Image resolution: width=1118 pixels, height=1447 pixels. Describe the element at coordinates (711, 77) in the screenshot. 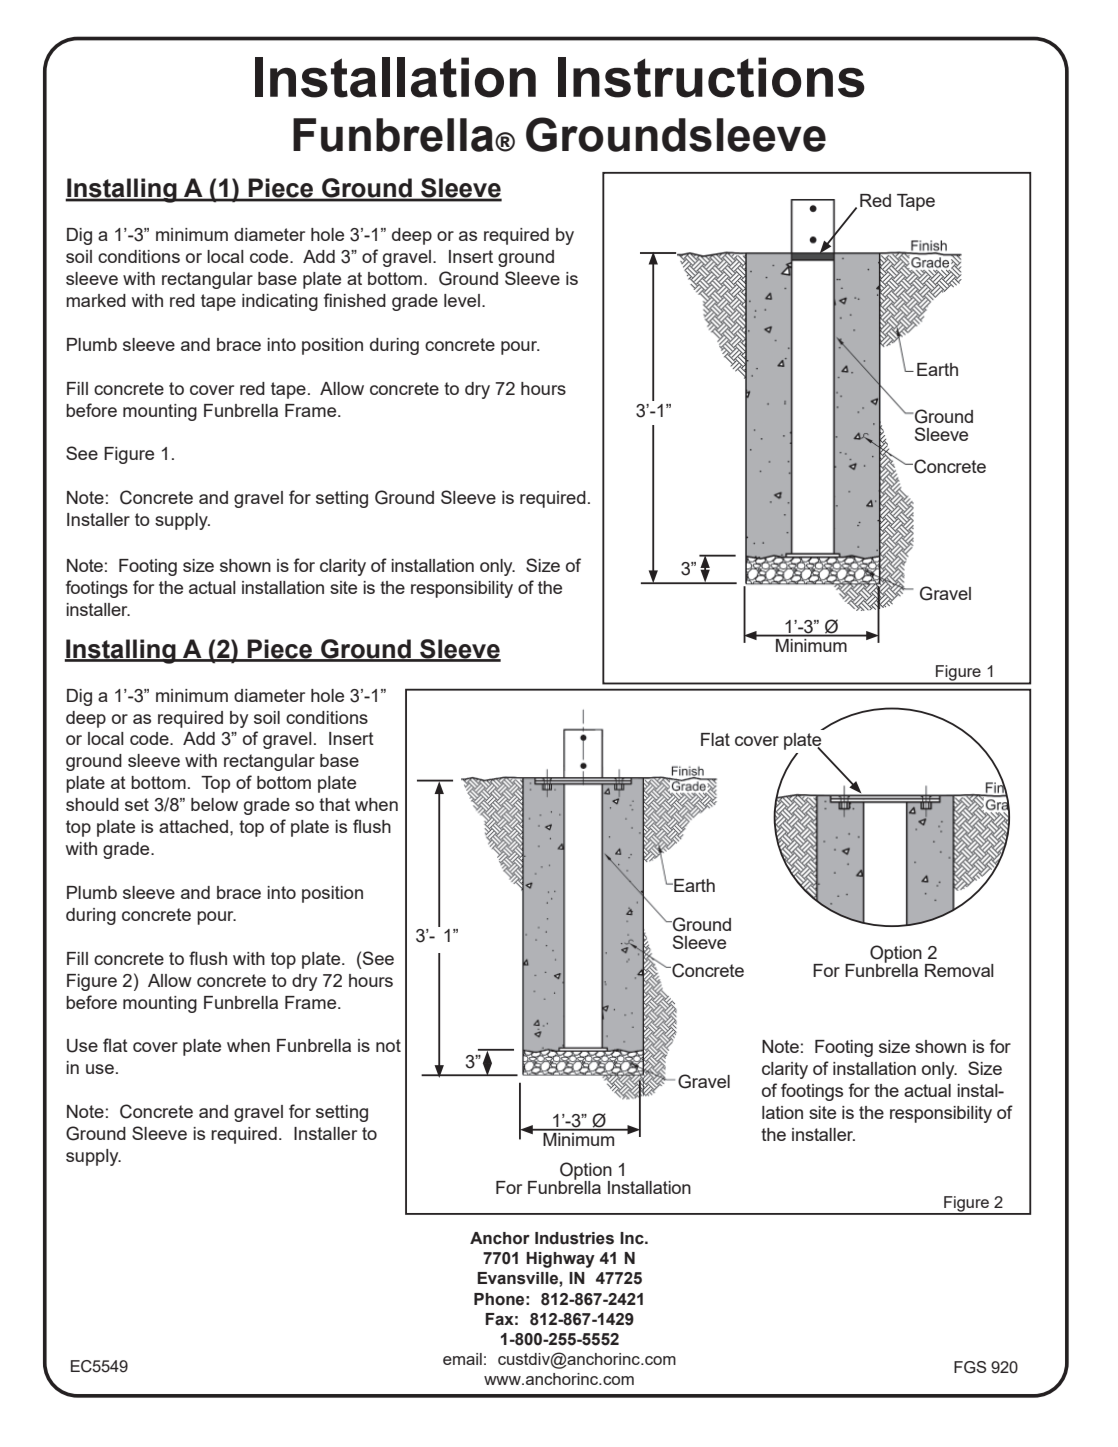

I see `Instructions` at that location.
